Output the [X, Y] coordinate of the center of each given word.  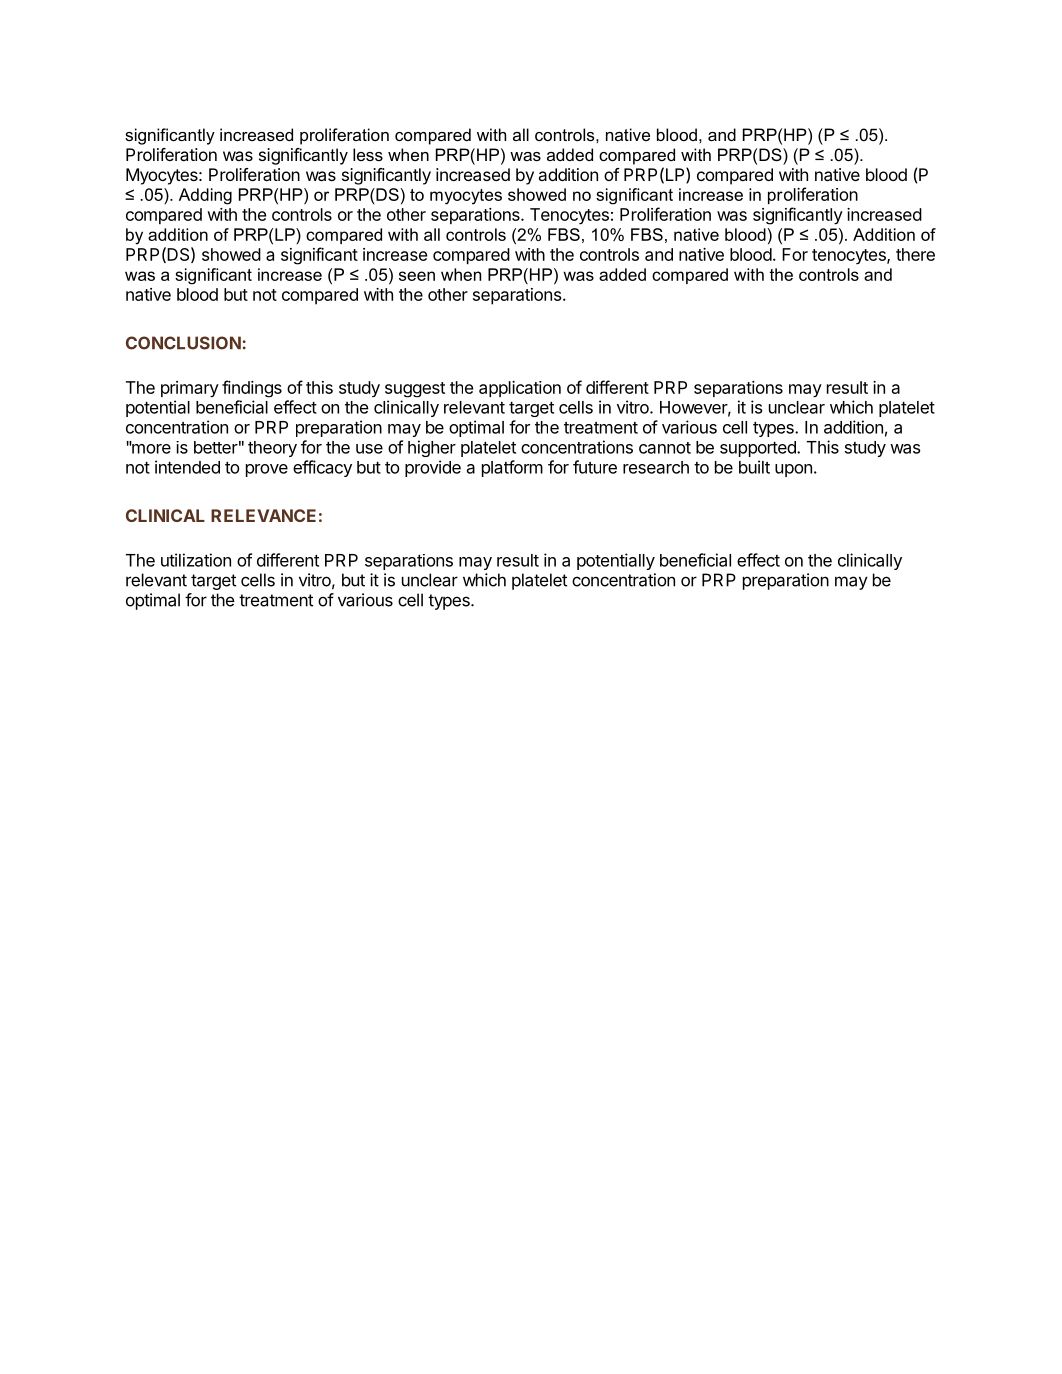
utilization [196, 560]
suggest [415, 390]
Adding [205, 196]
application [520, 389]
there [915, 254]
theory [272, 449]
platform [512, 468]
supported [759, 449]
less [368, 154]
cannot [665, 448]
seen [417, 276]
